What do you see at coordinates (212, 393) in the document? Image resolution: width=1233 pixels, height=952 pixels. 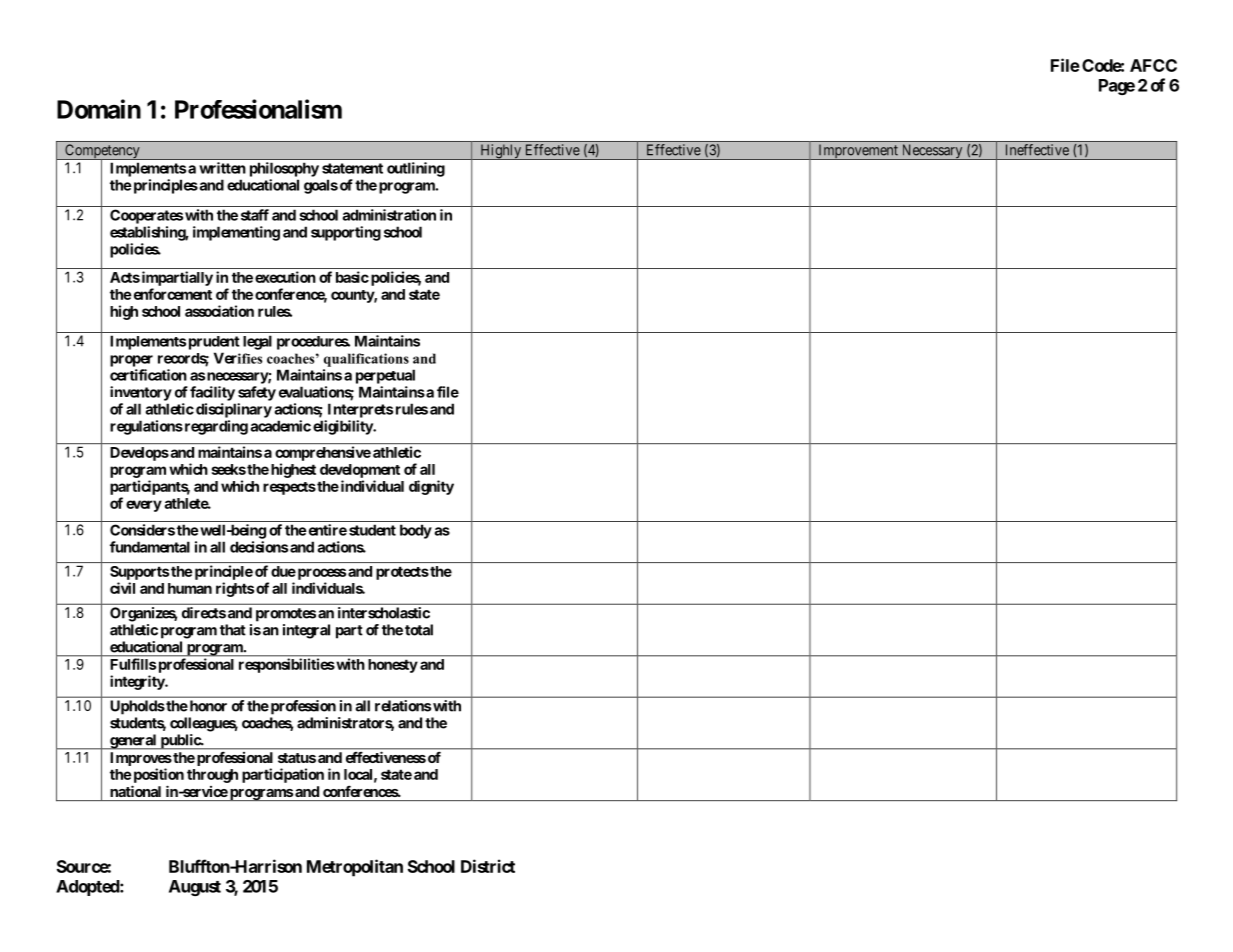 I see `facility` at bounding box center [212, 393].
